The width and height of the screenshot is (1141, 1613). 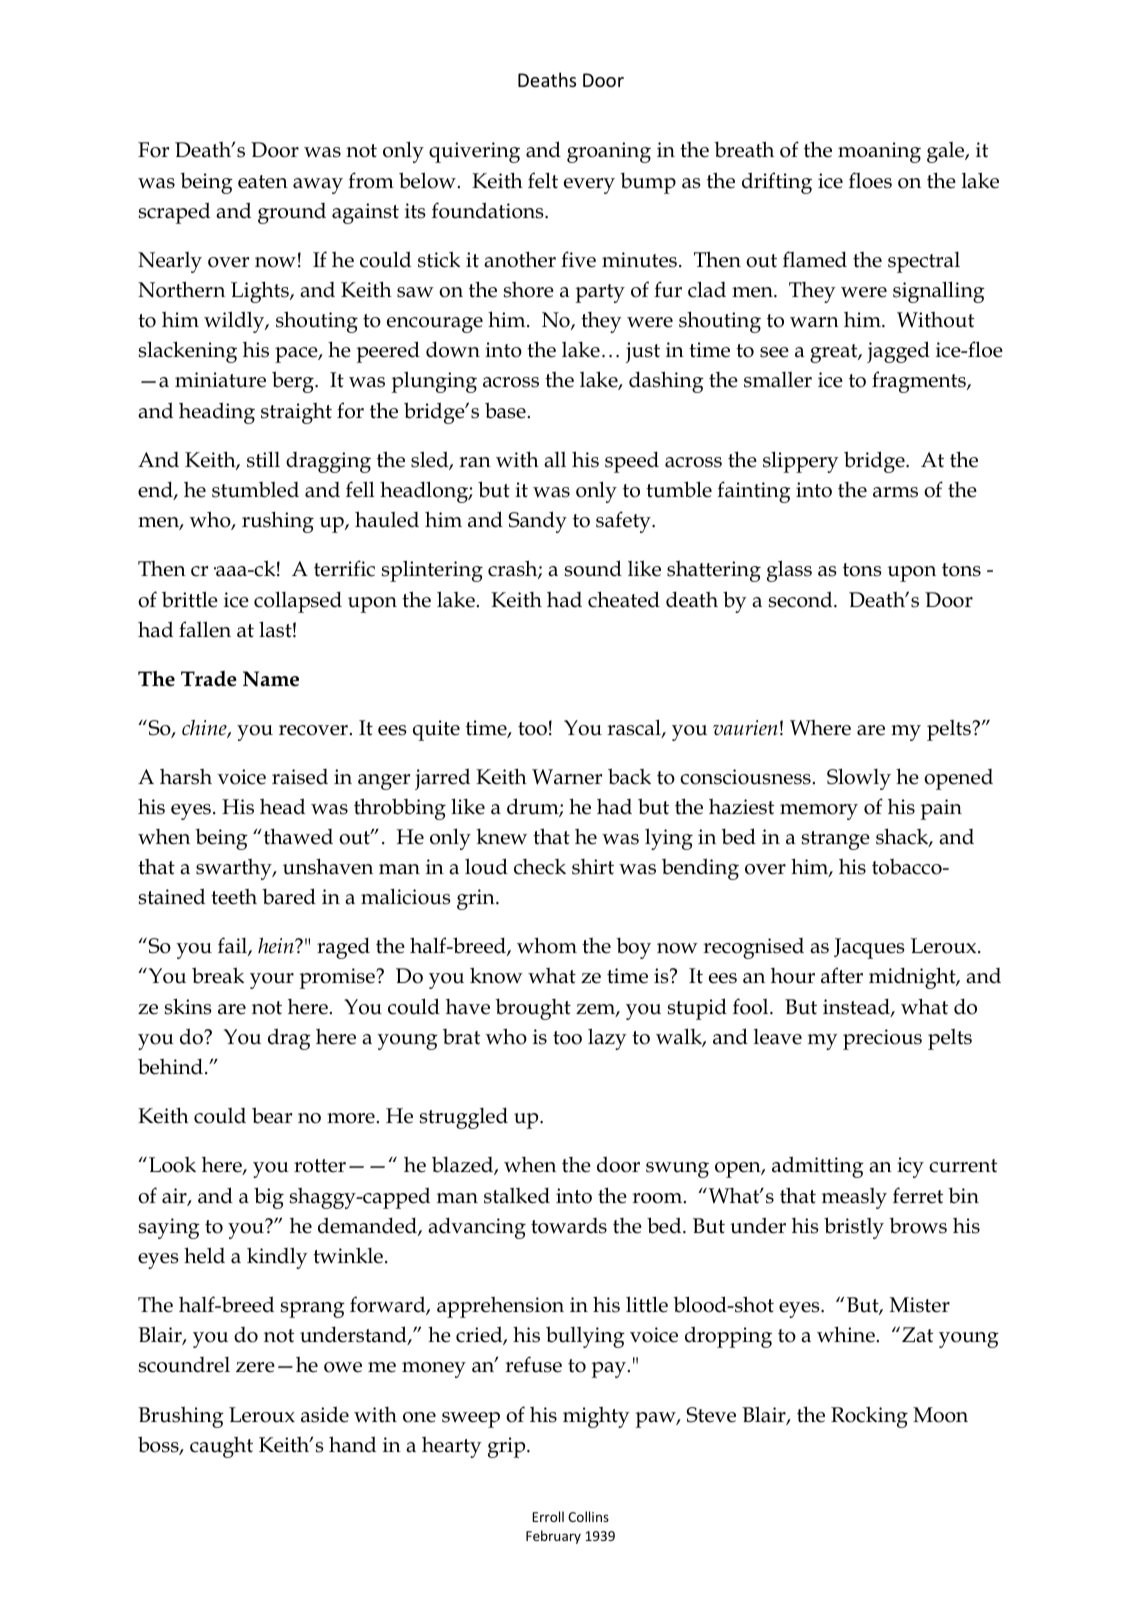 I want to click on strange, so click(x=836, y=840).
